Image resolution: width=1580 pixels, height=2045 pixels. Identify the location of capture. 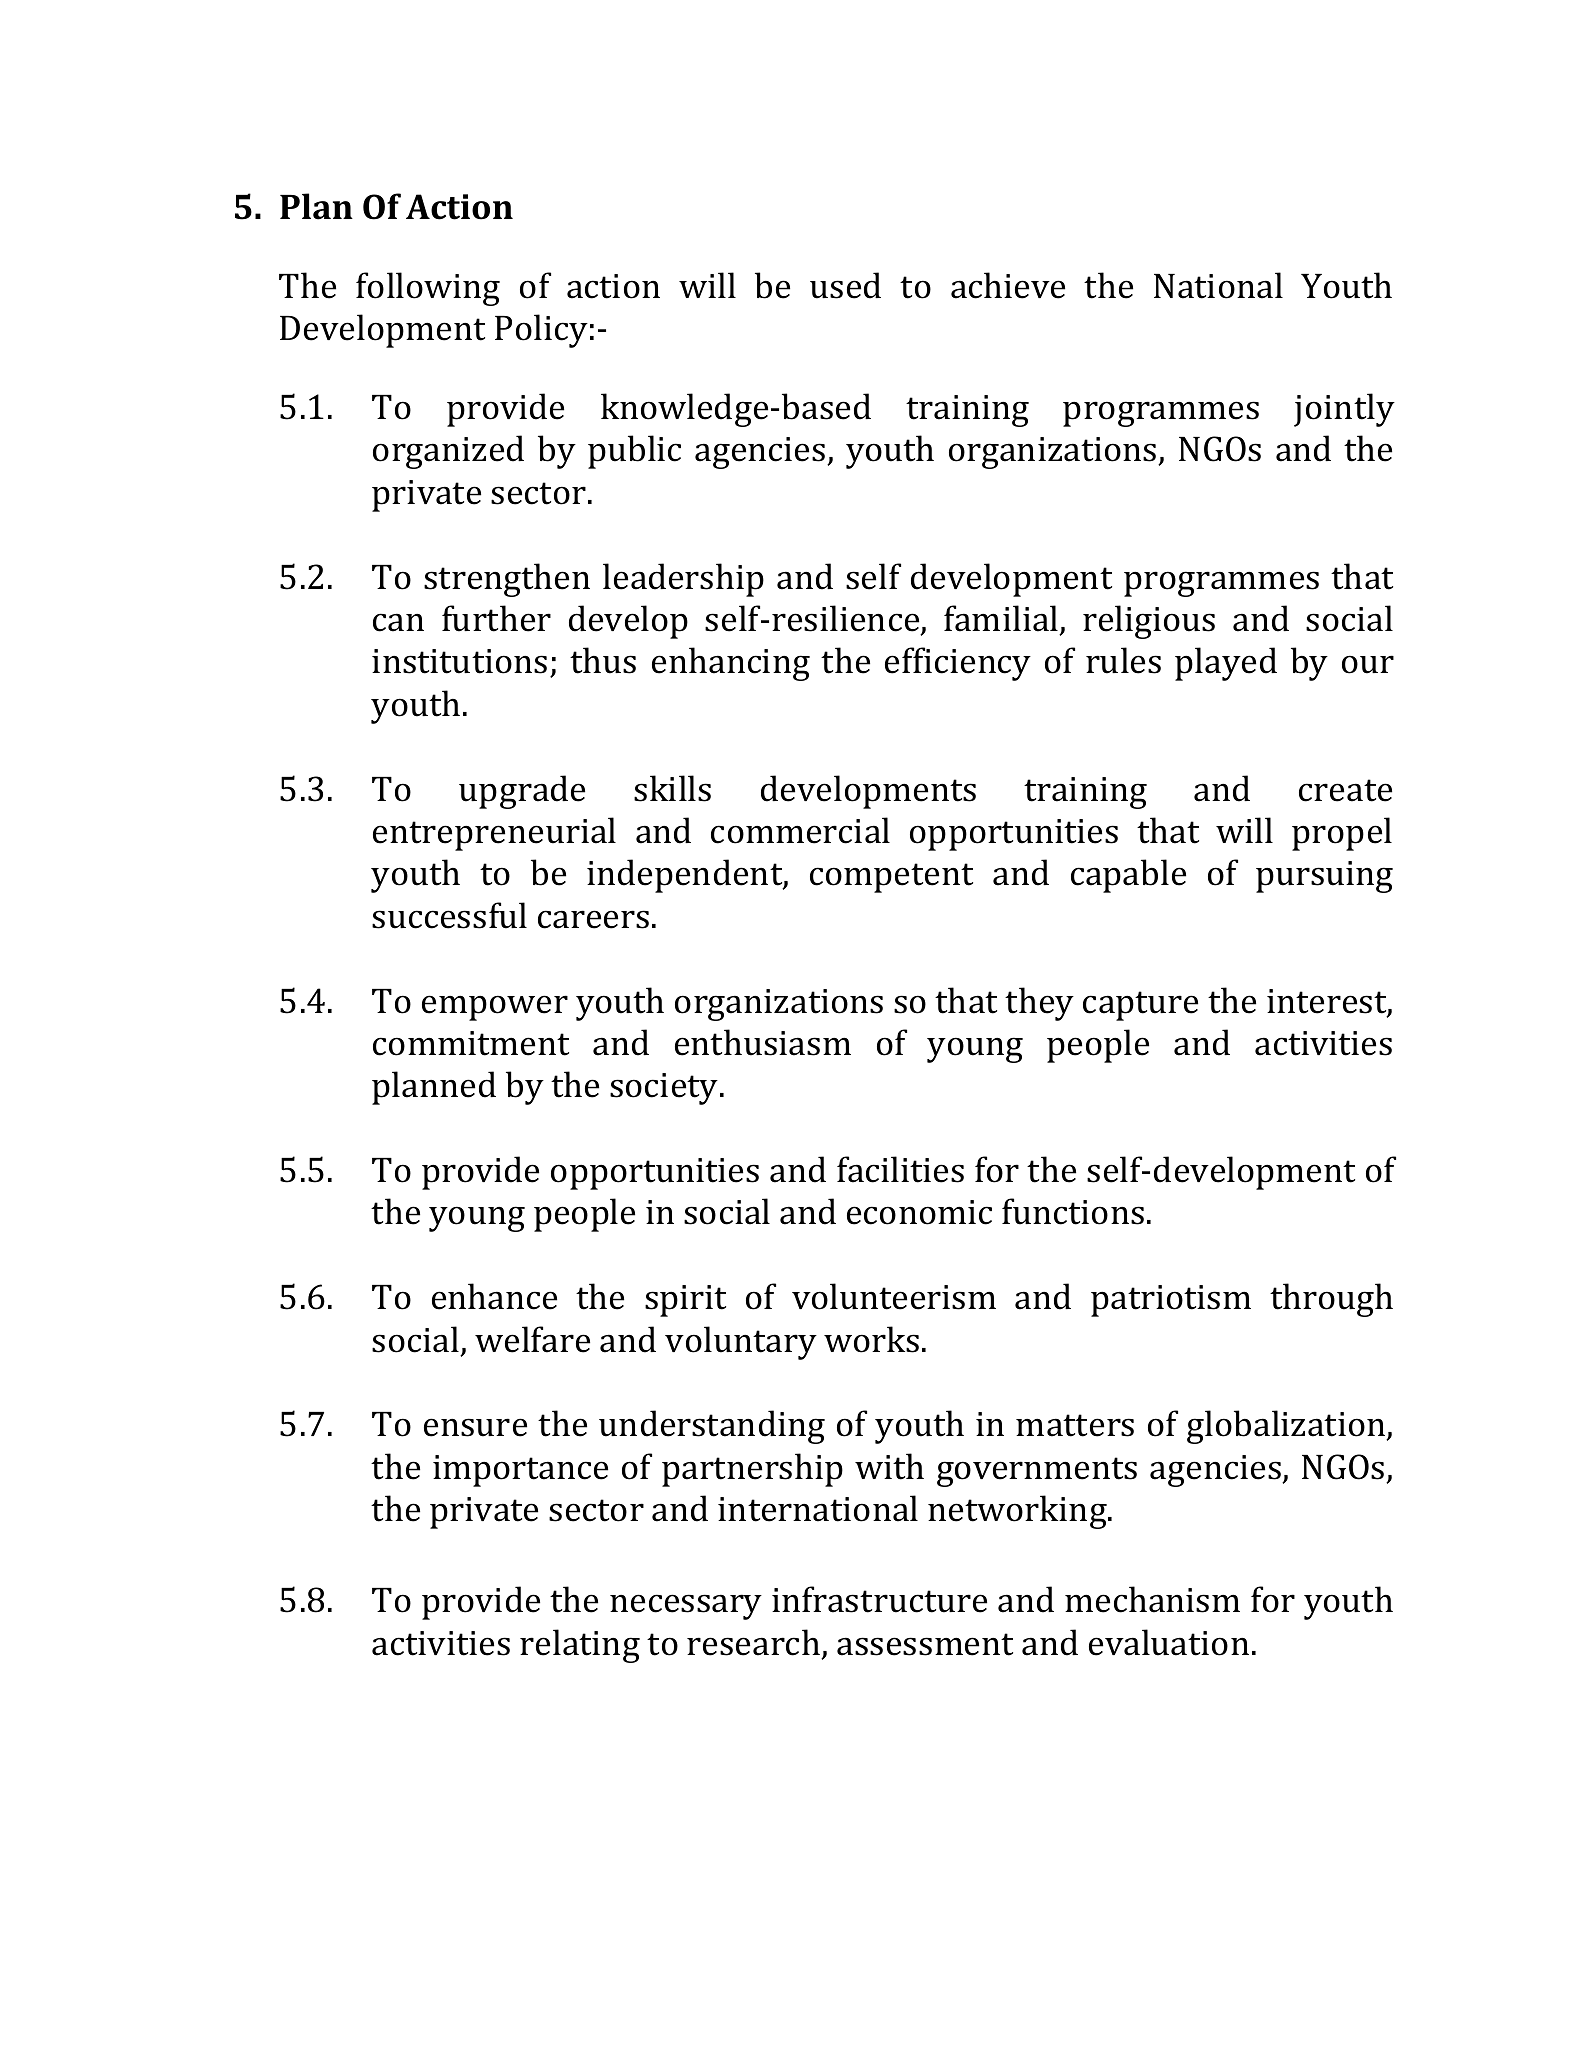
(1140, 1006).
